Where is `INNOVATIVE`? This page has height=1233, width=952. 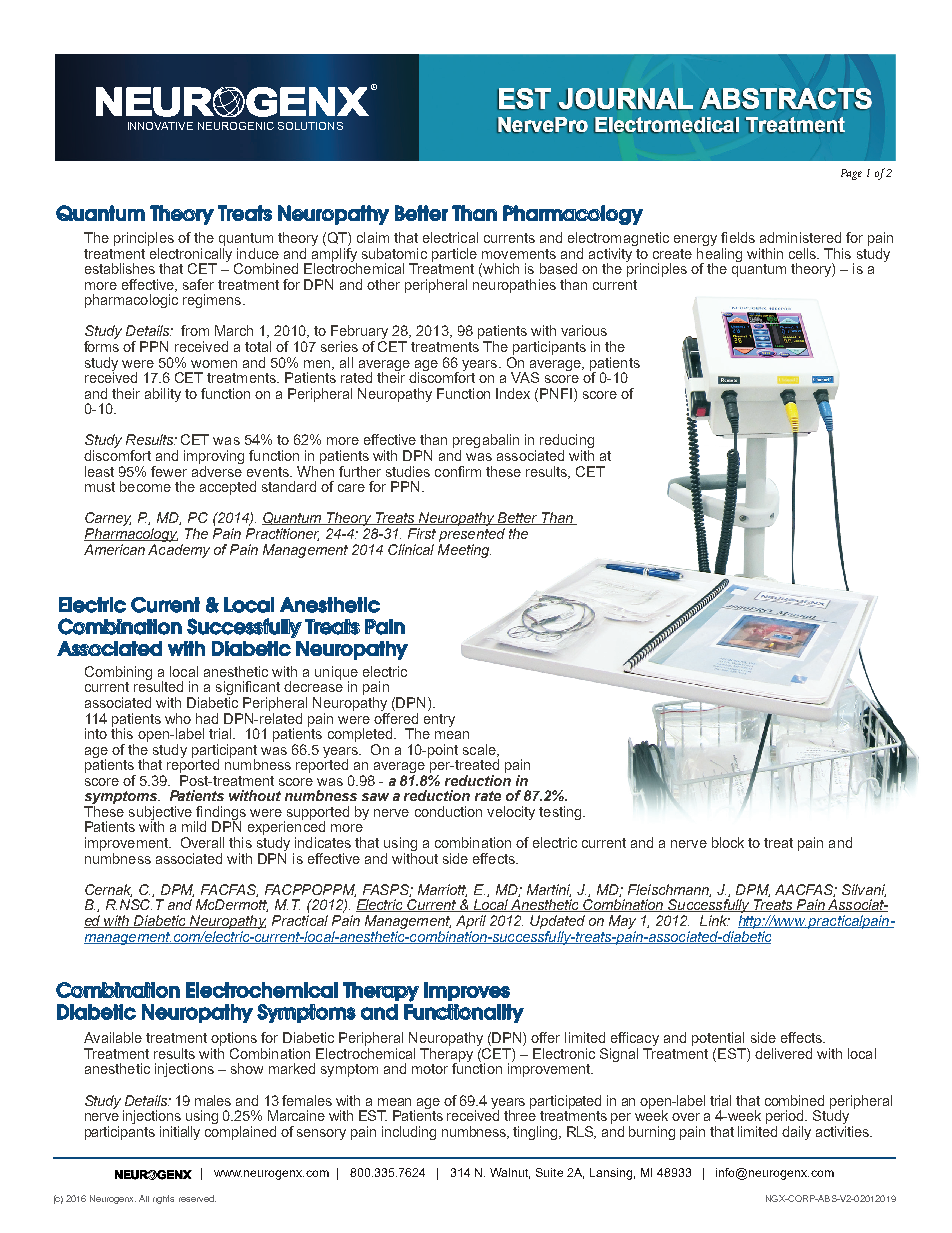
INNOVATIVE is located at coordinates (160, 126).
